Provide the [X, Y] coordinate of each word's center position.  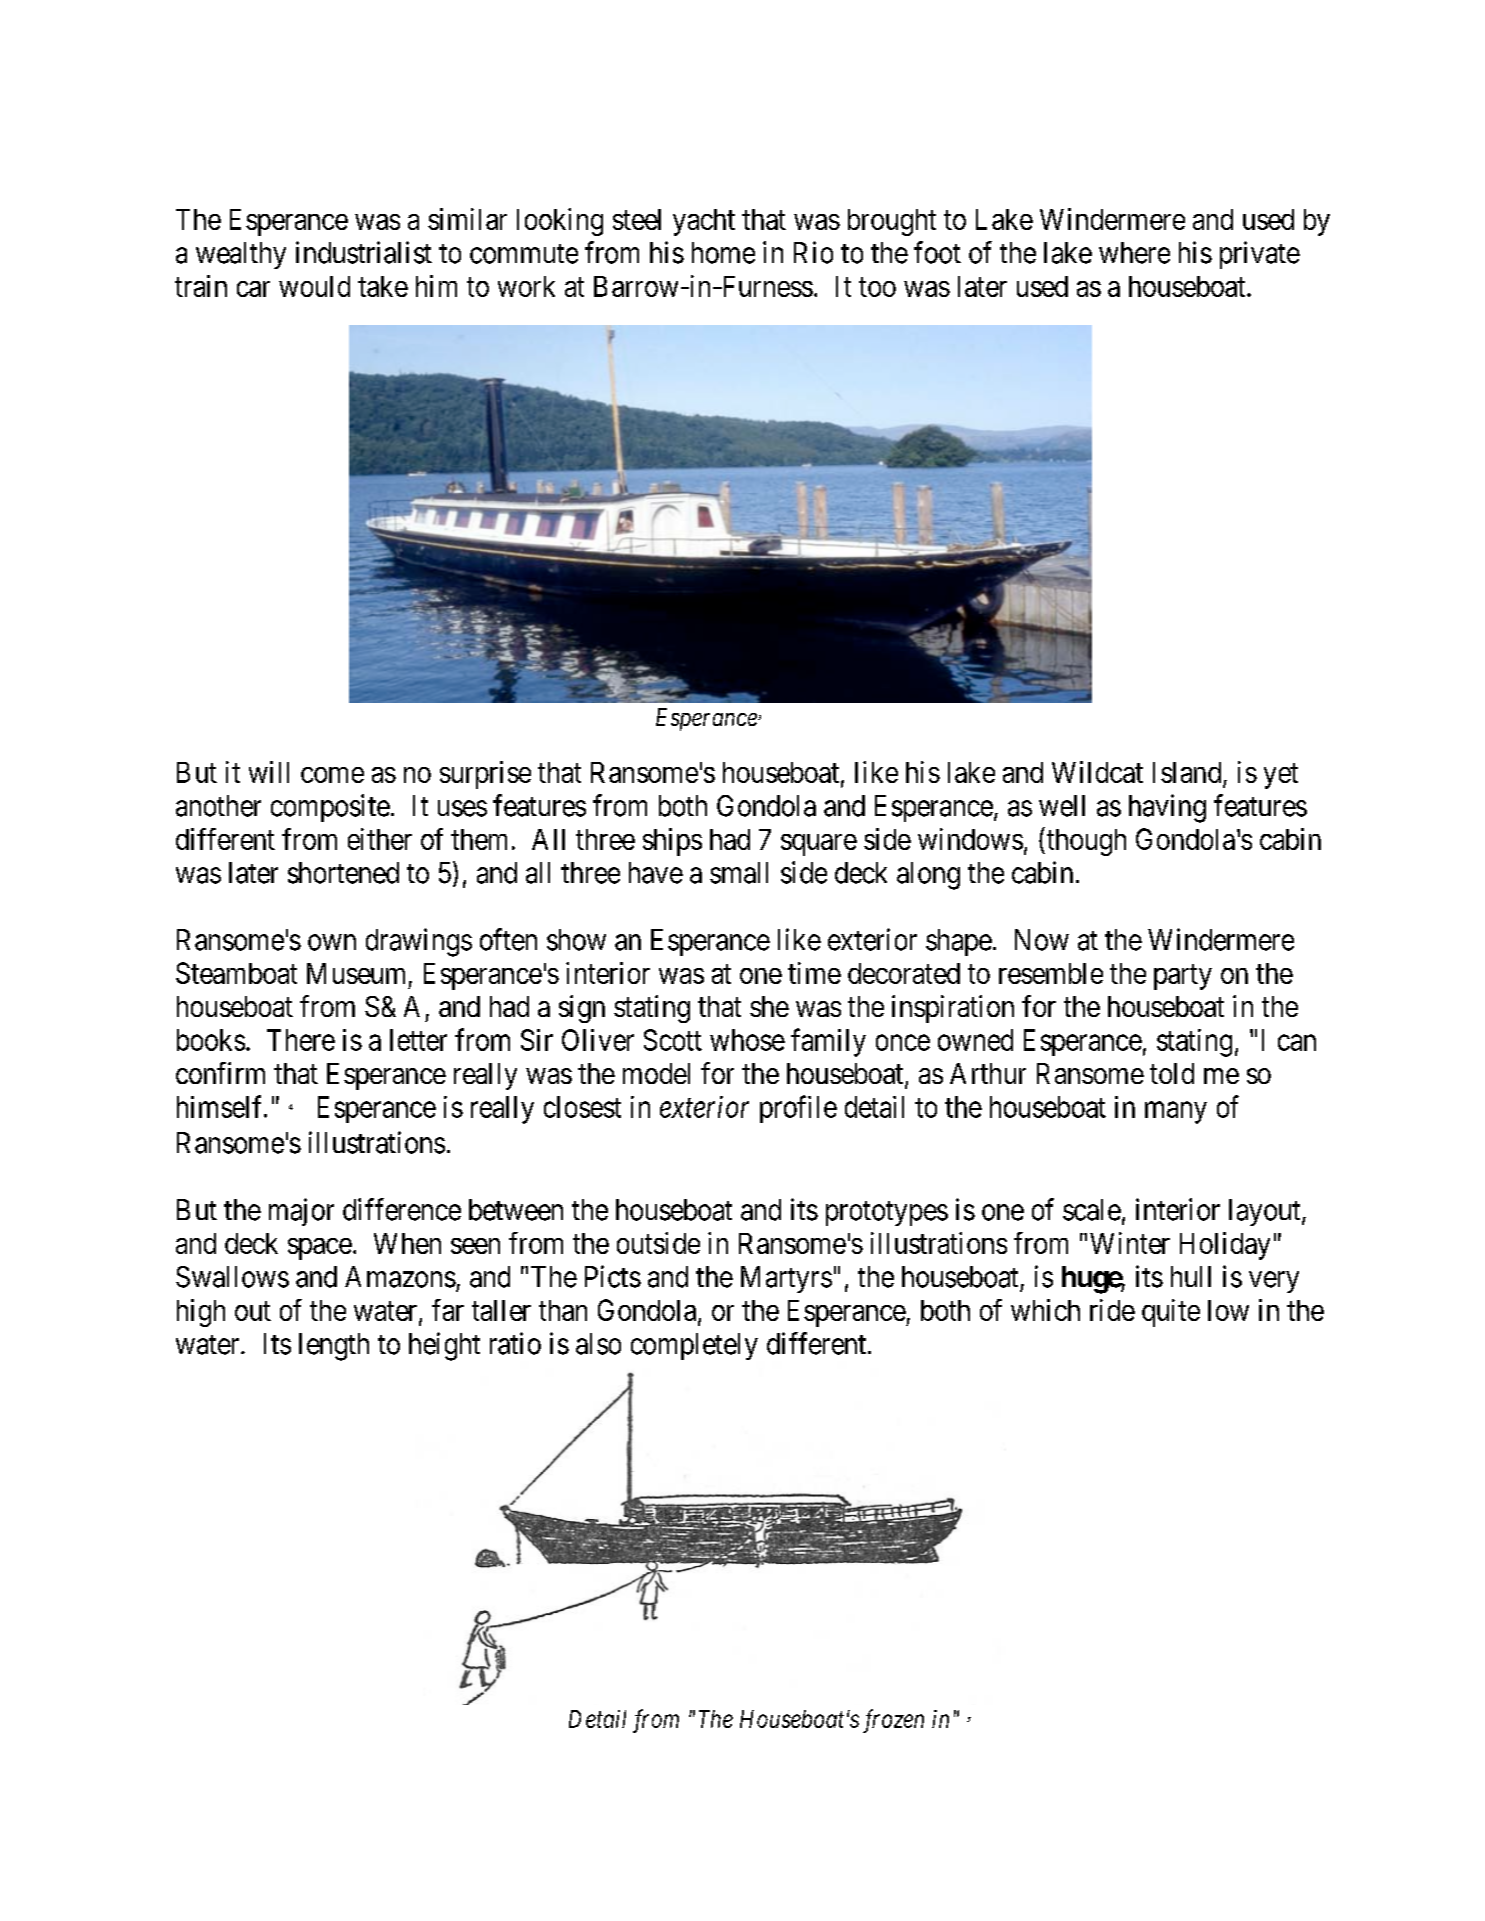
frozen [893, 1721]
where [1134, 253]
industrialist [364, 252]
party [1183, 977]
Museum [356, 973]
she [769, 1006]
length [334, 1347]
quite [1171, 1313]
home [723, 253]
